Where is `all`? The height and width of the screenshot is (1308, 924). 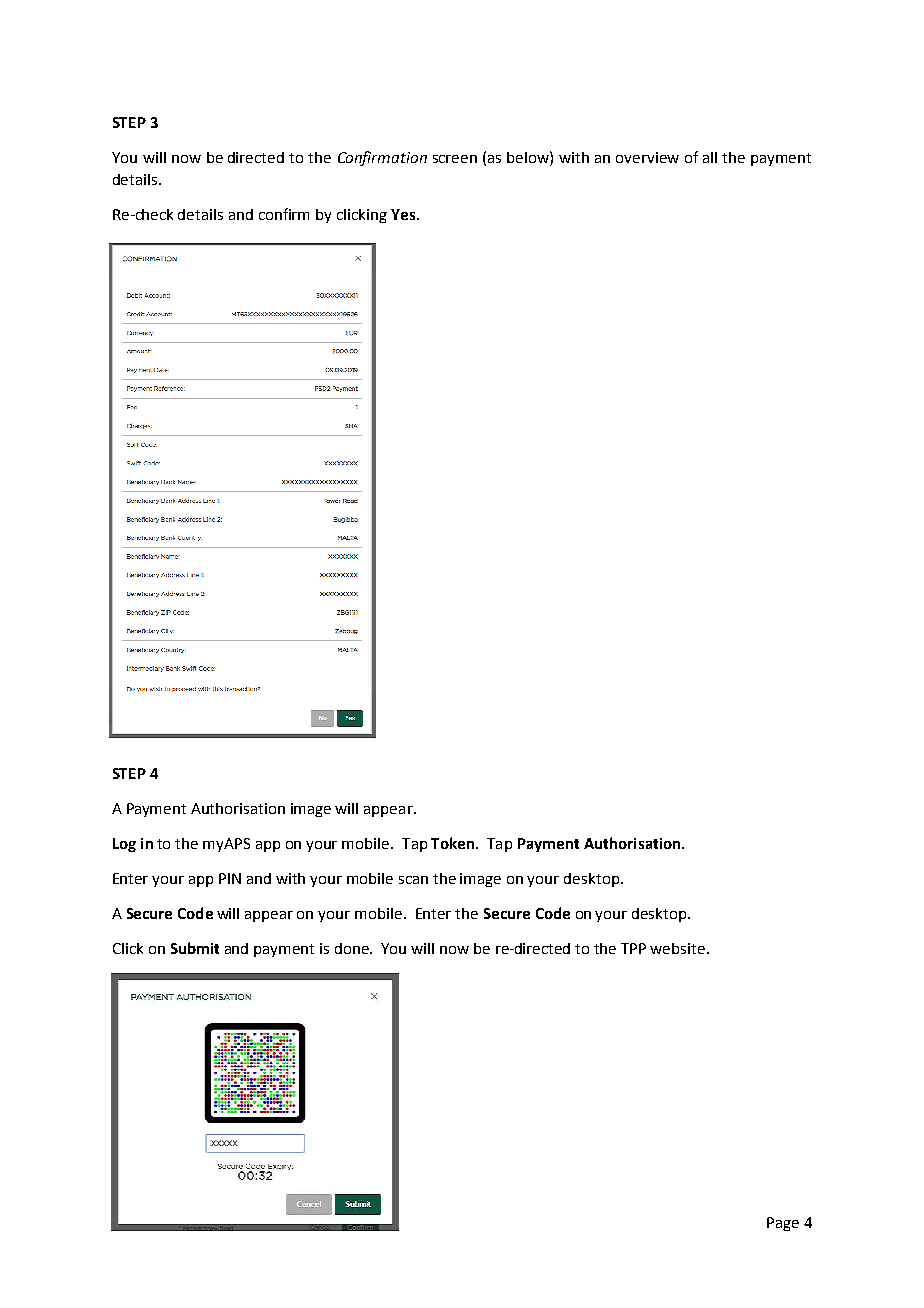
all is located at coordinates (710, 157).
